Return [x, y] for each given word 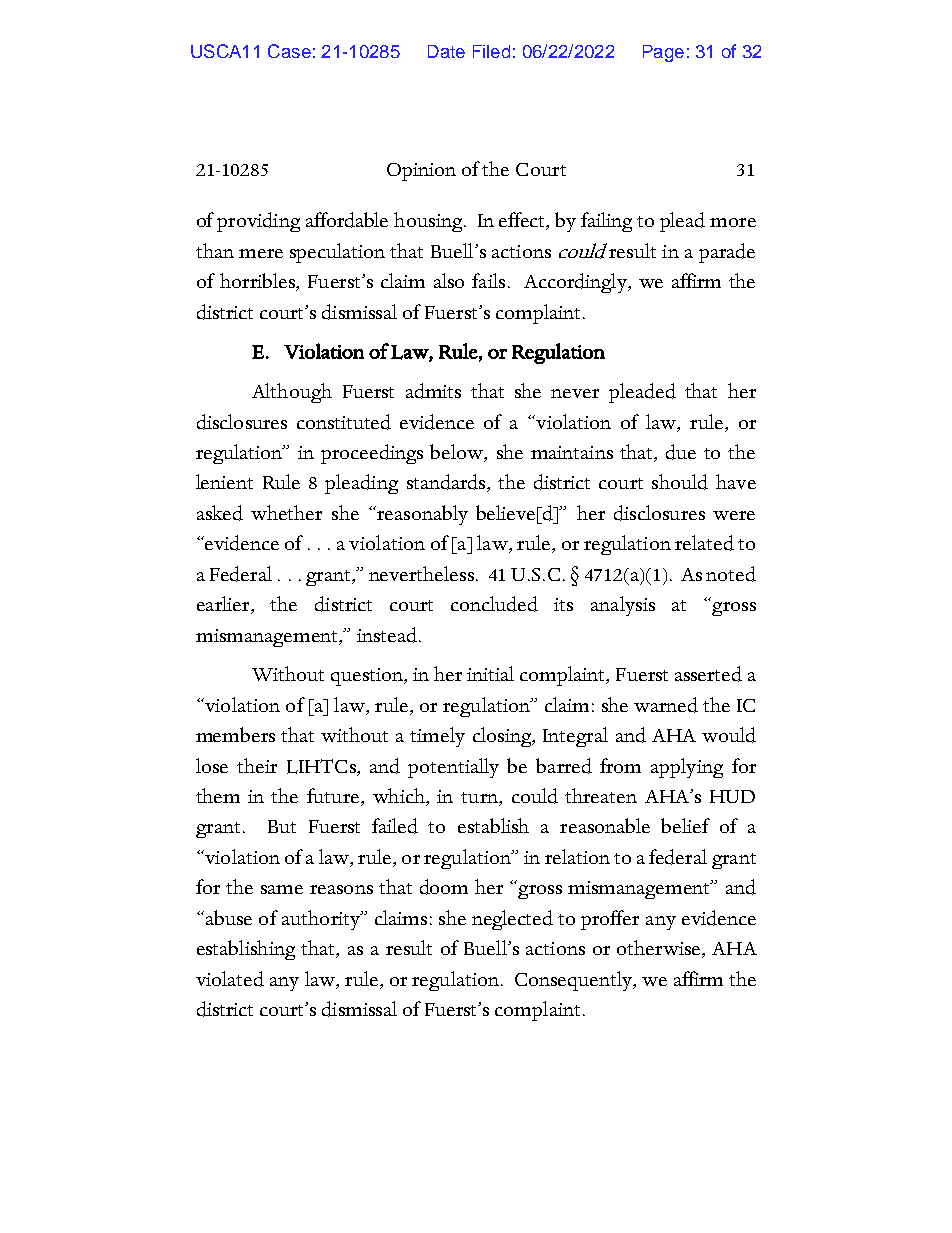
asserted [708, 674]
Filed [491, 51]
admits [433, 391]
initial [490, 673]
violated [230, 979]
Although [292, 393]
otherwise [660, 949]
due [681, 452]
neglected [512, 920]
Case [289, 51]
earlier [224, 605]
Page [663, 53]
